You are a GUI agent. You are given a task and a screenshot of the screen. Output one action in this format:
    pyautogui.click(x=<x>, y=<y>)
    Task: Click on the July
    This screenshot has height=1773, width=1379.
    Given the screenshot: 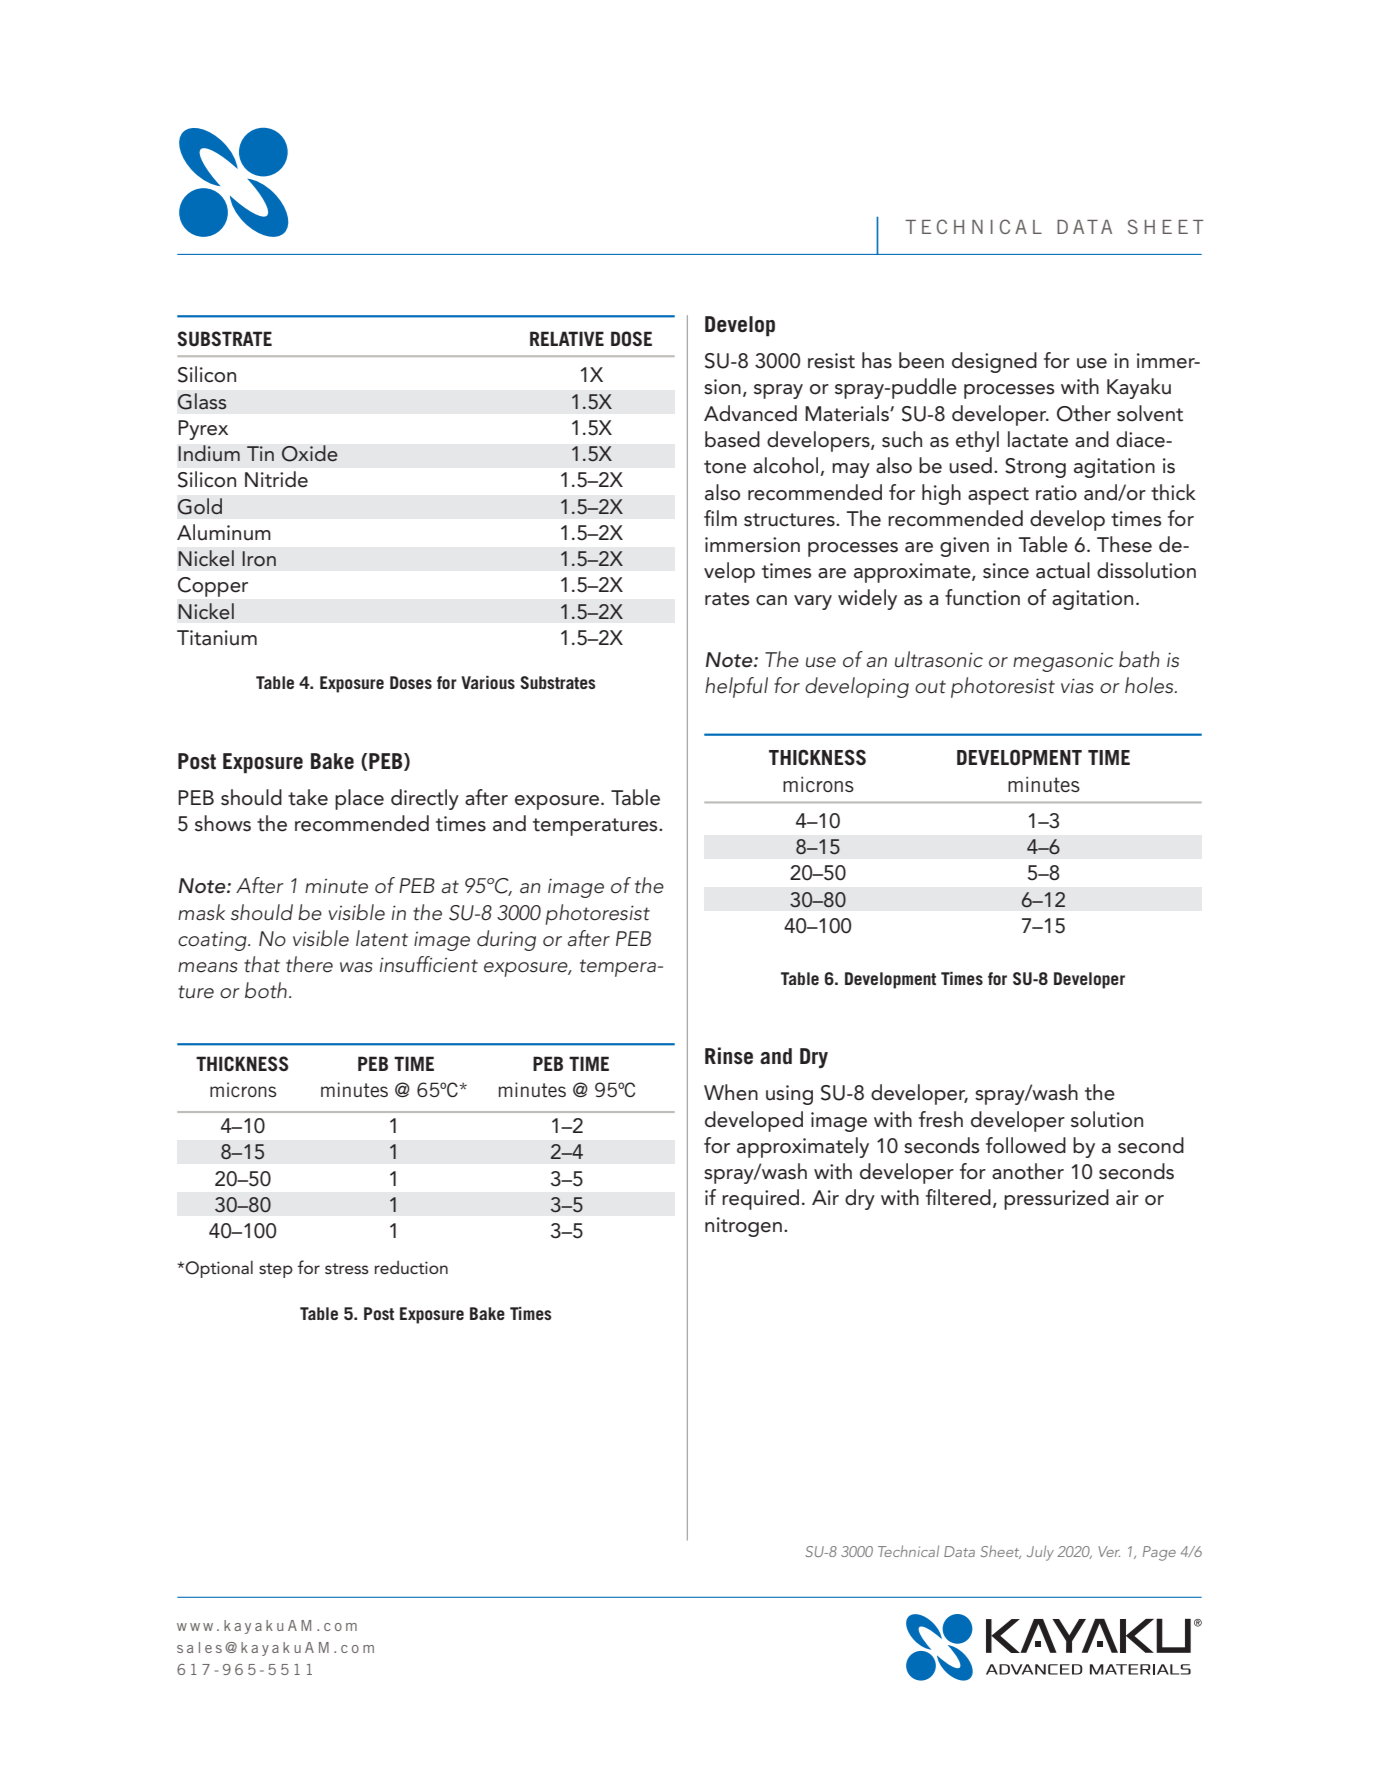 What is the action you would take?
    pyautogui.click(x=1040, y=1553)
